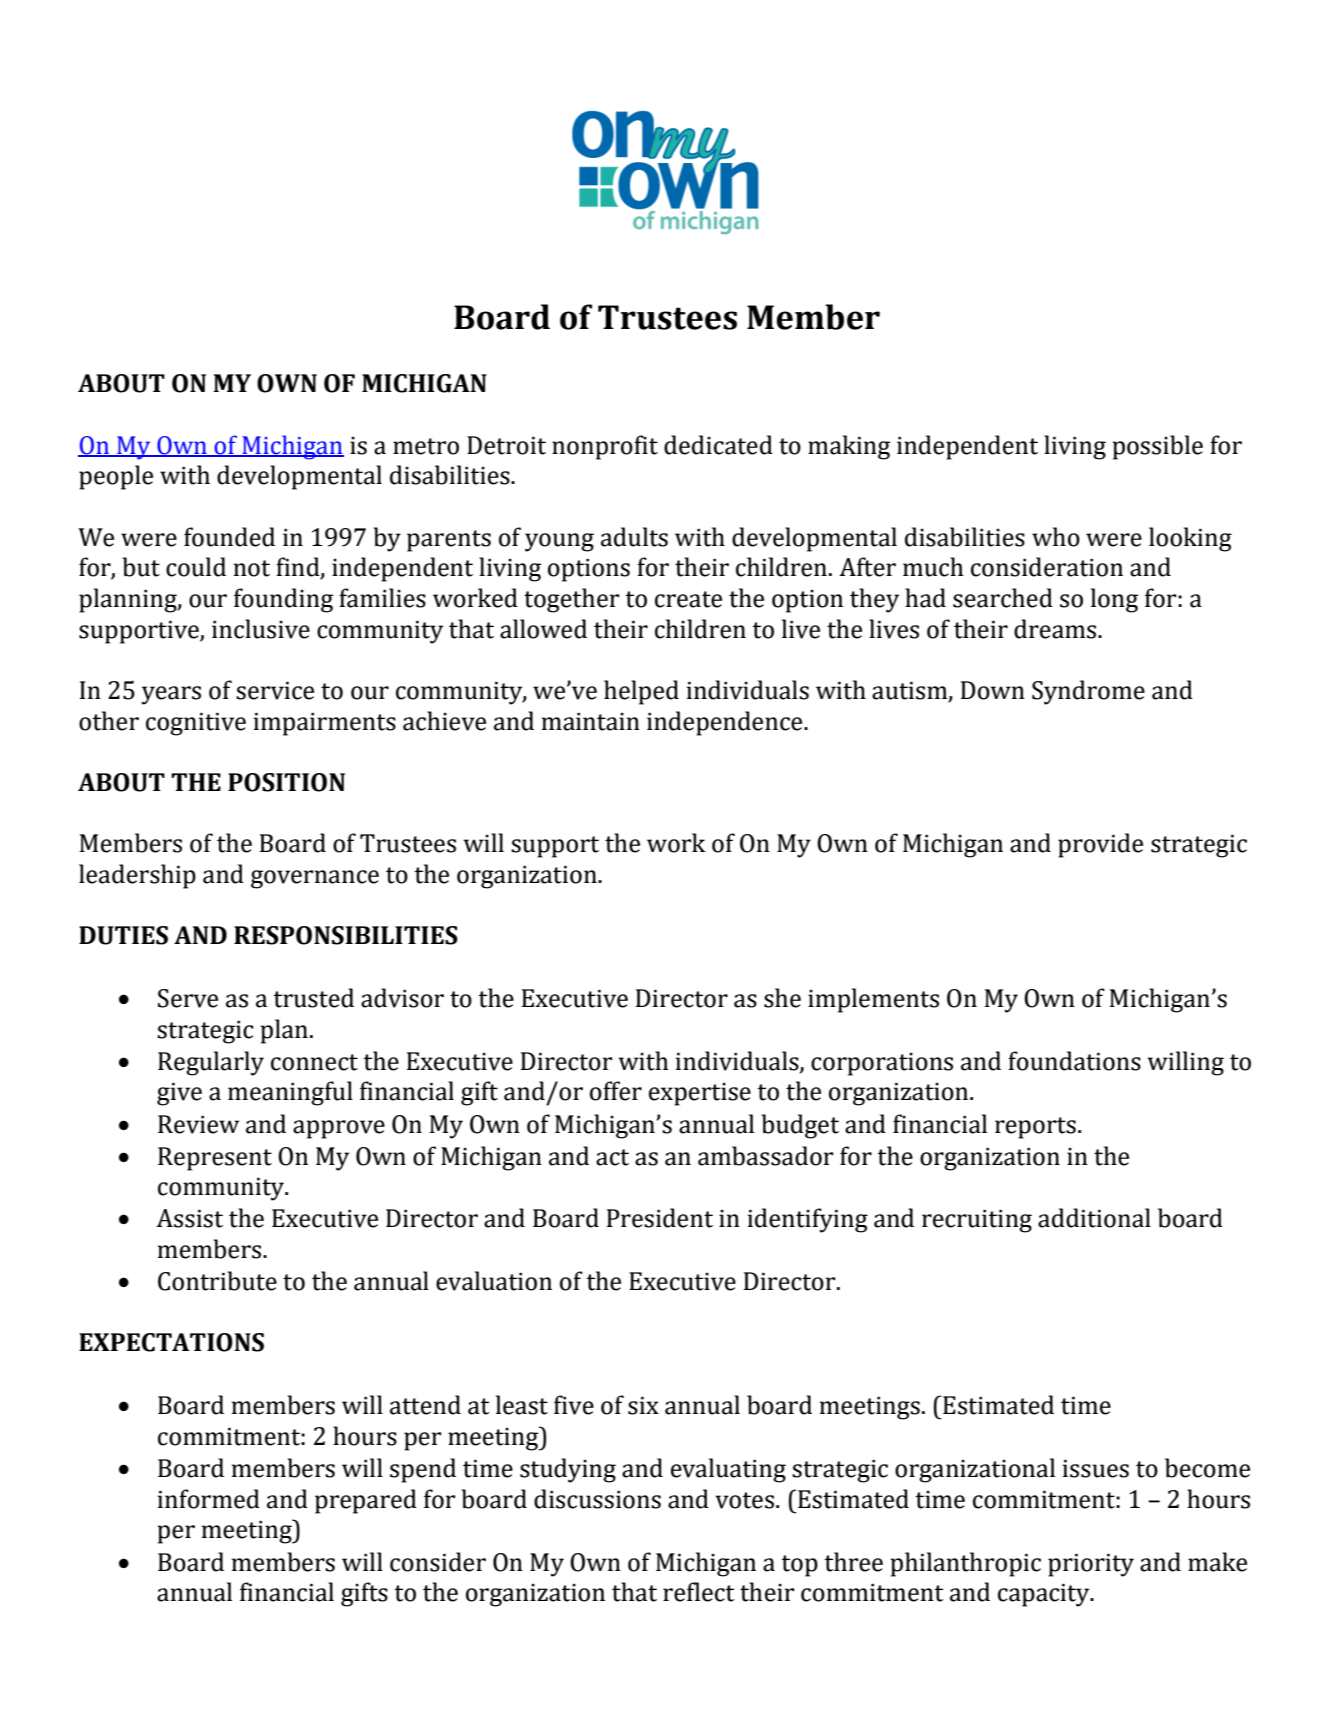  I want to click on additional, so click(1094, 1218).
